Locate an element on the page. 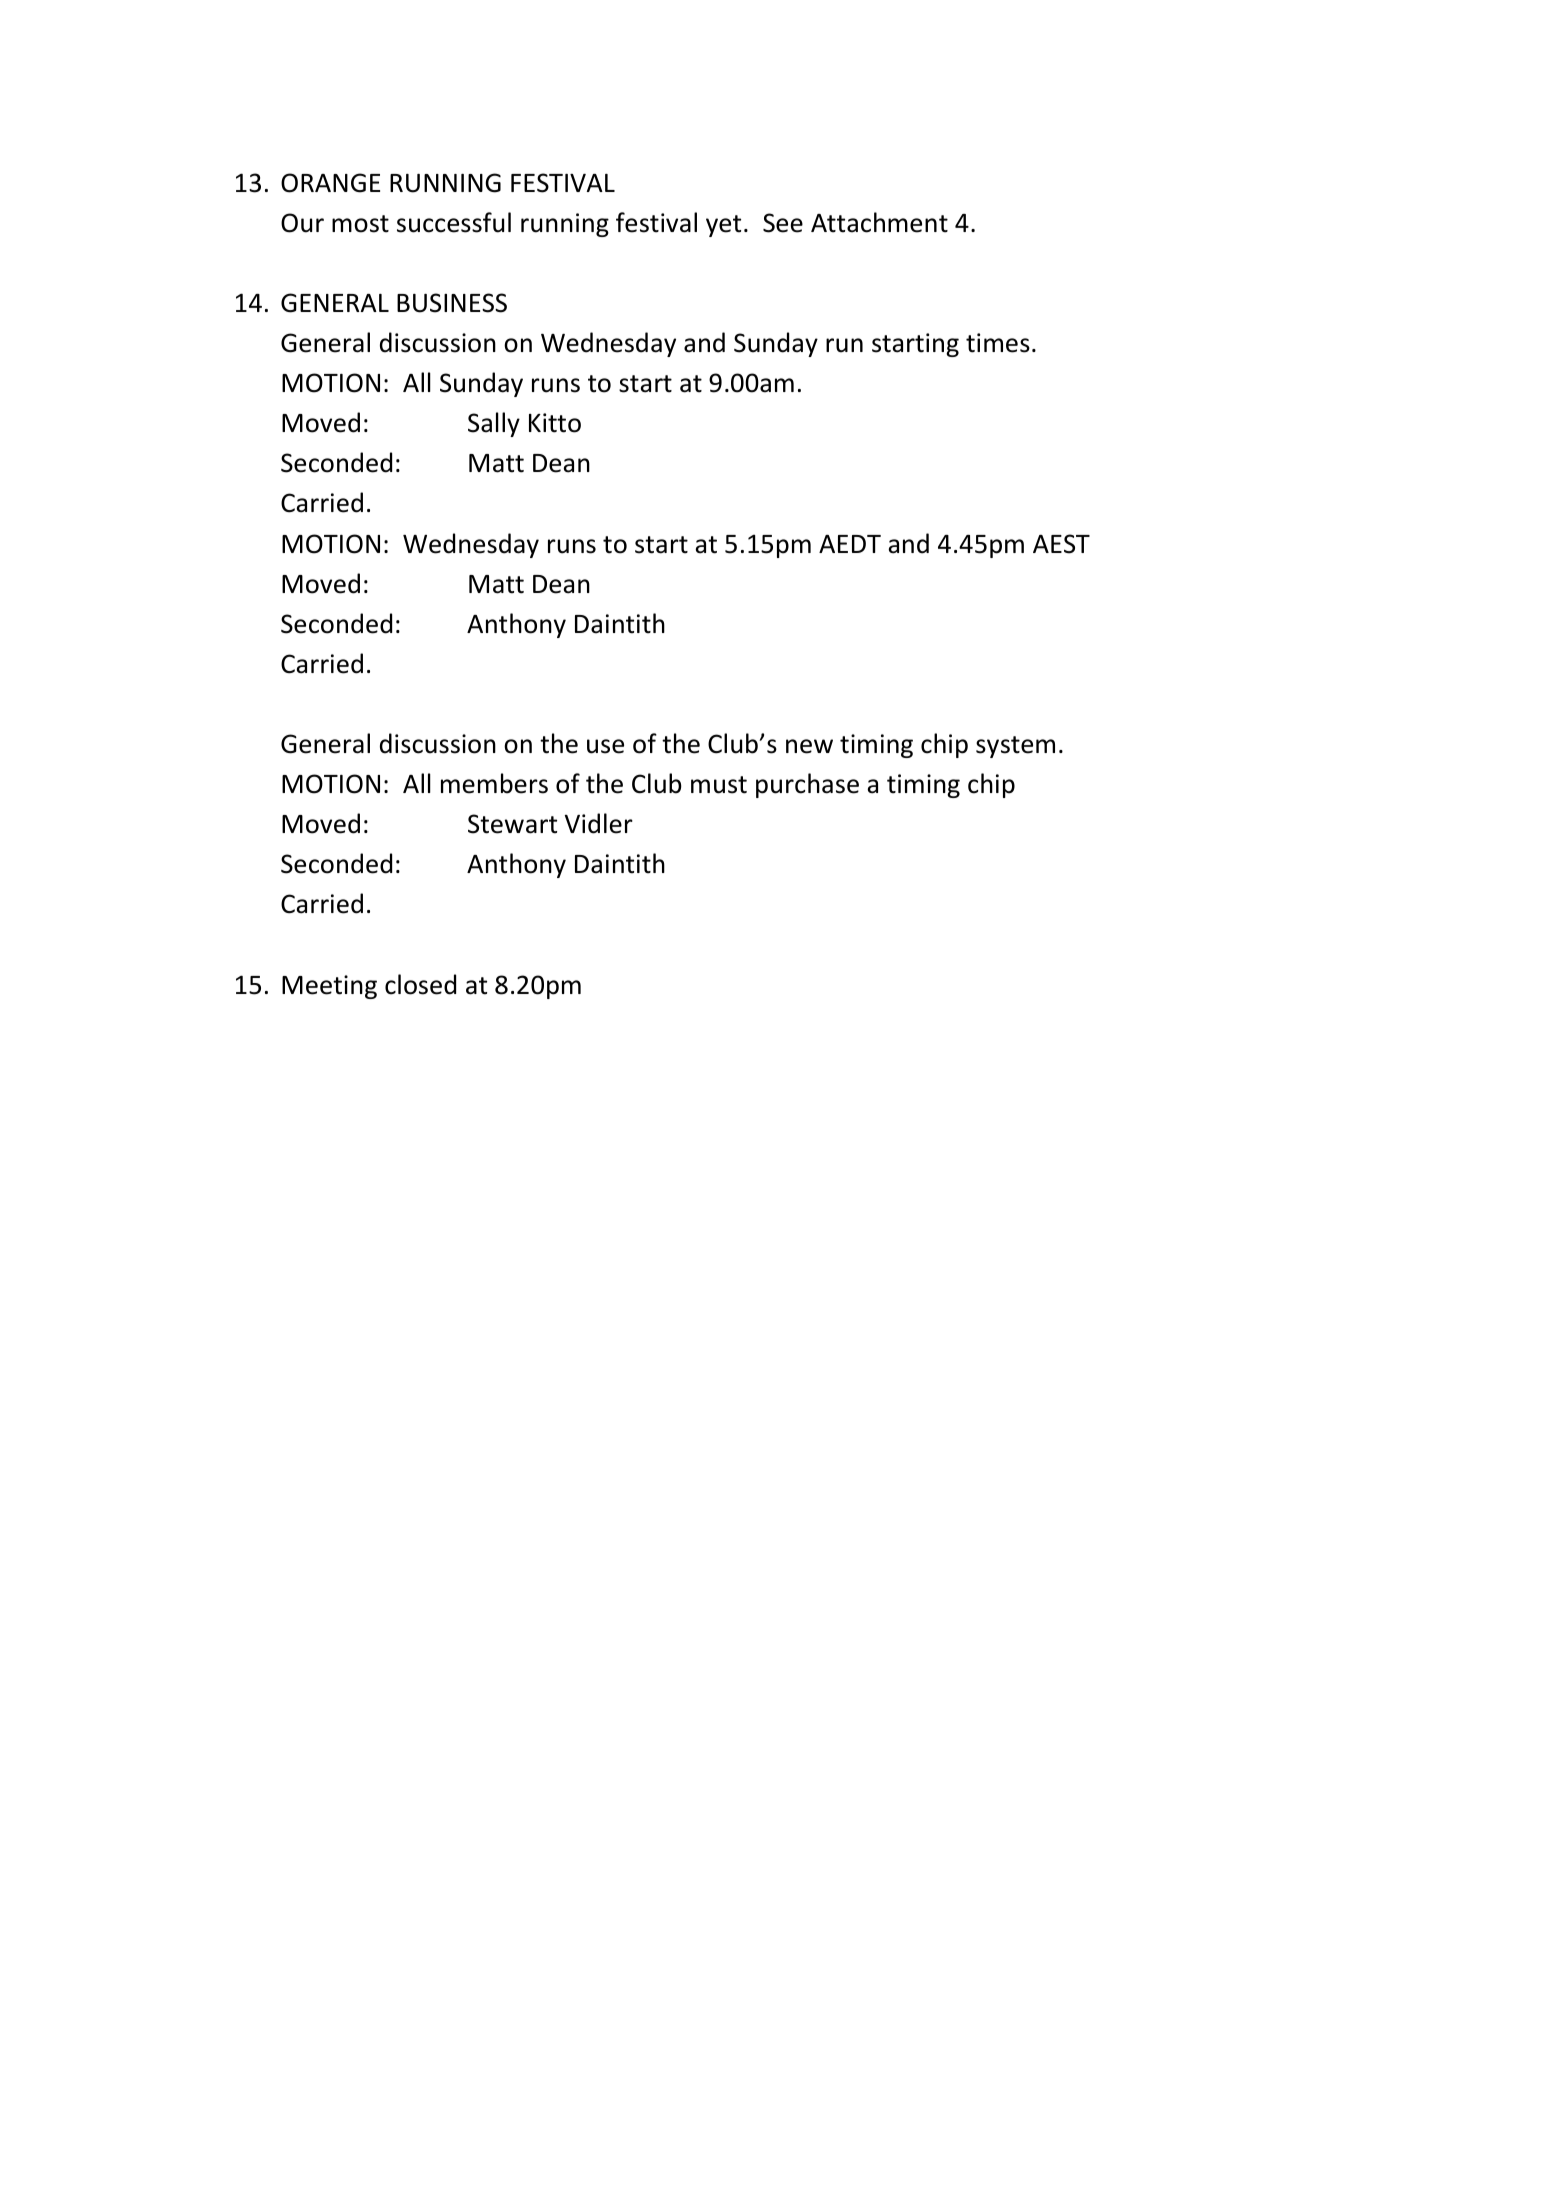 The height and width of the document is (2185, 1545). AEDT is located at coordinates (850, 544).
